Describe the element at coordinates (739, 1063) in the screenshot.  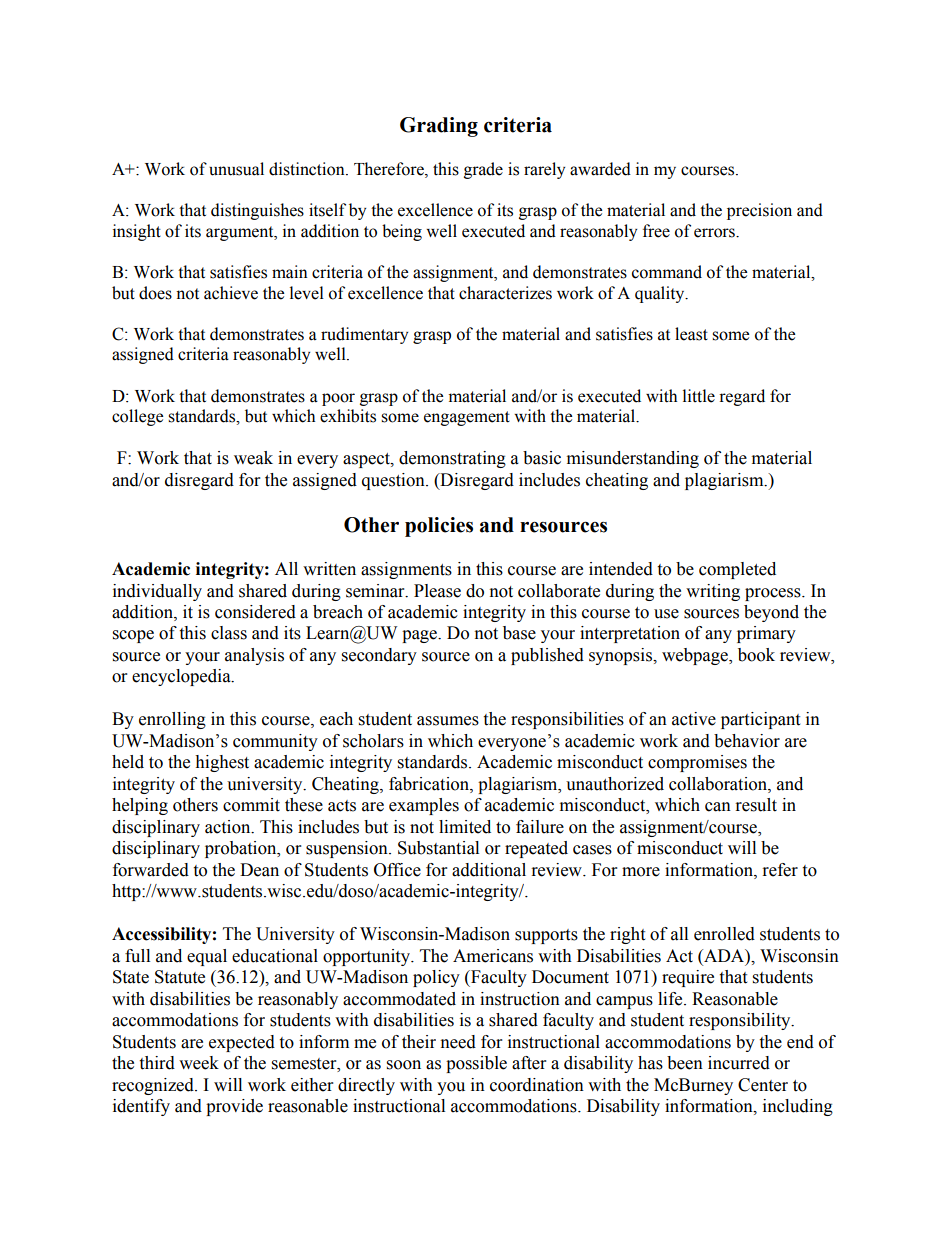
I see `incurred` at that location.
